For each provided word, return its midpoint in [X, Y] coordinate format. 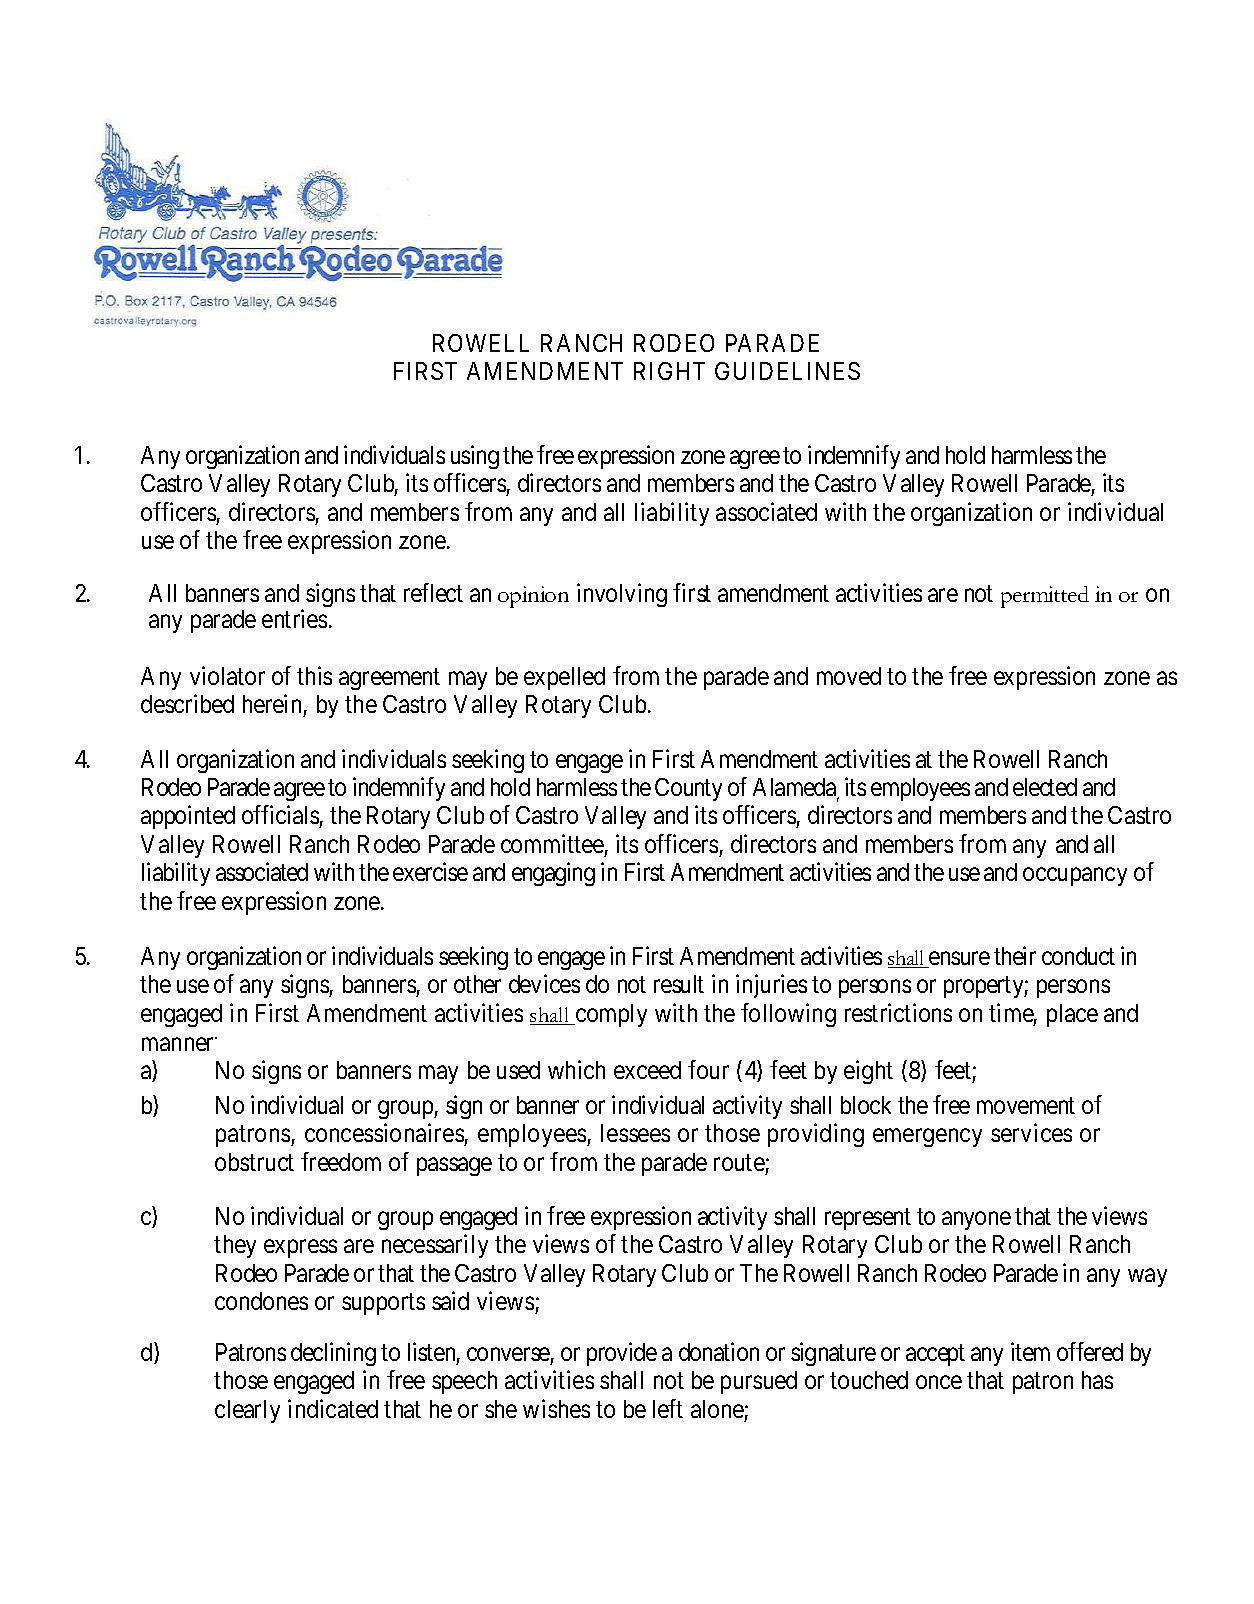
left [668, 1408]
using [475, 457]
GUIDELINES [787, 371]
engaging [553, 874]
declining [333, 1354]
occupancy [1075, 877]
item [1030, 1351]
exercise [430, 871]
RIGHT [669, 371]
